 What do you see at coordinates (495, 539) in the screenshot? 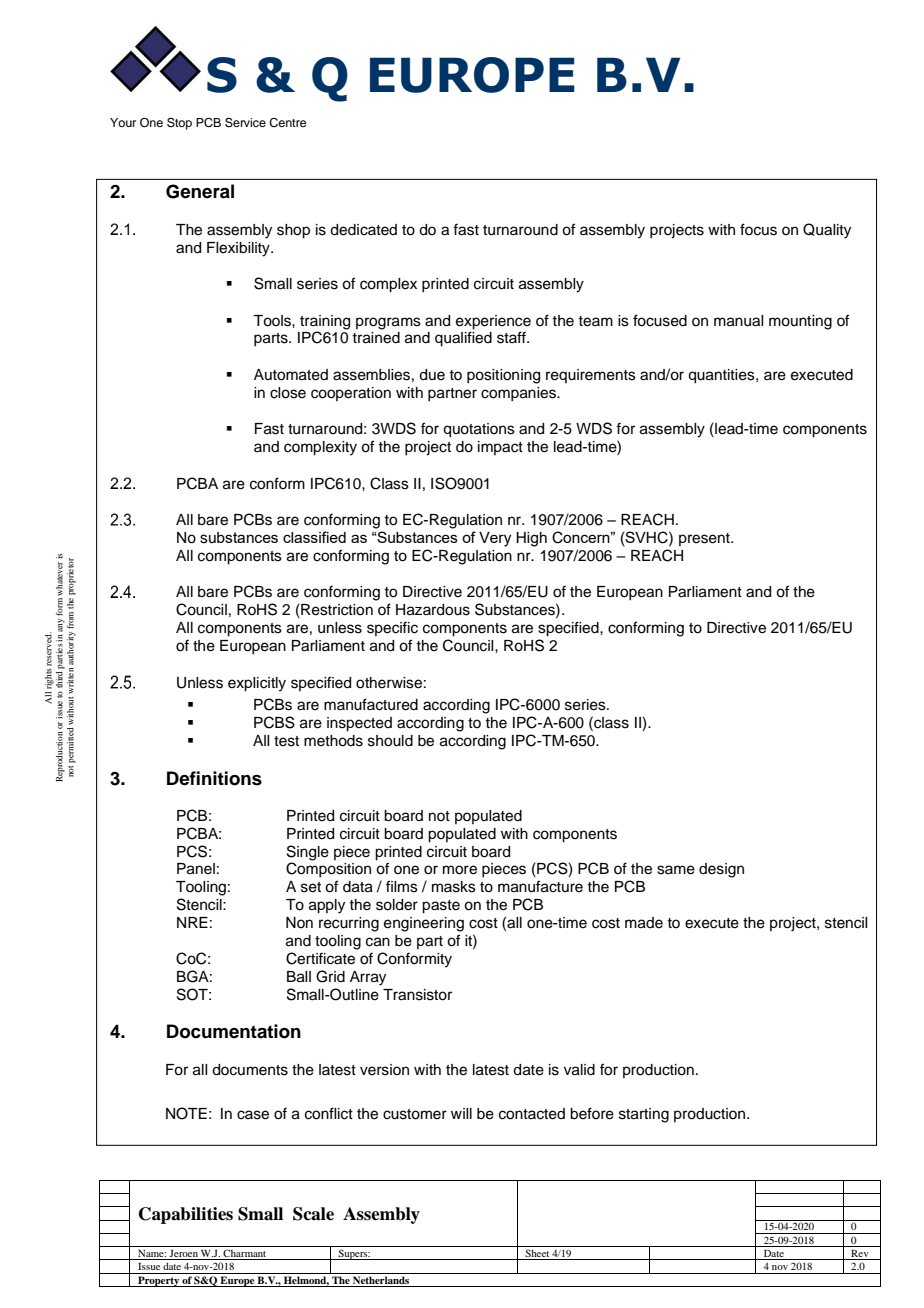
I see `Very` at bounding box center [495, 539].
